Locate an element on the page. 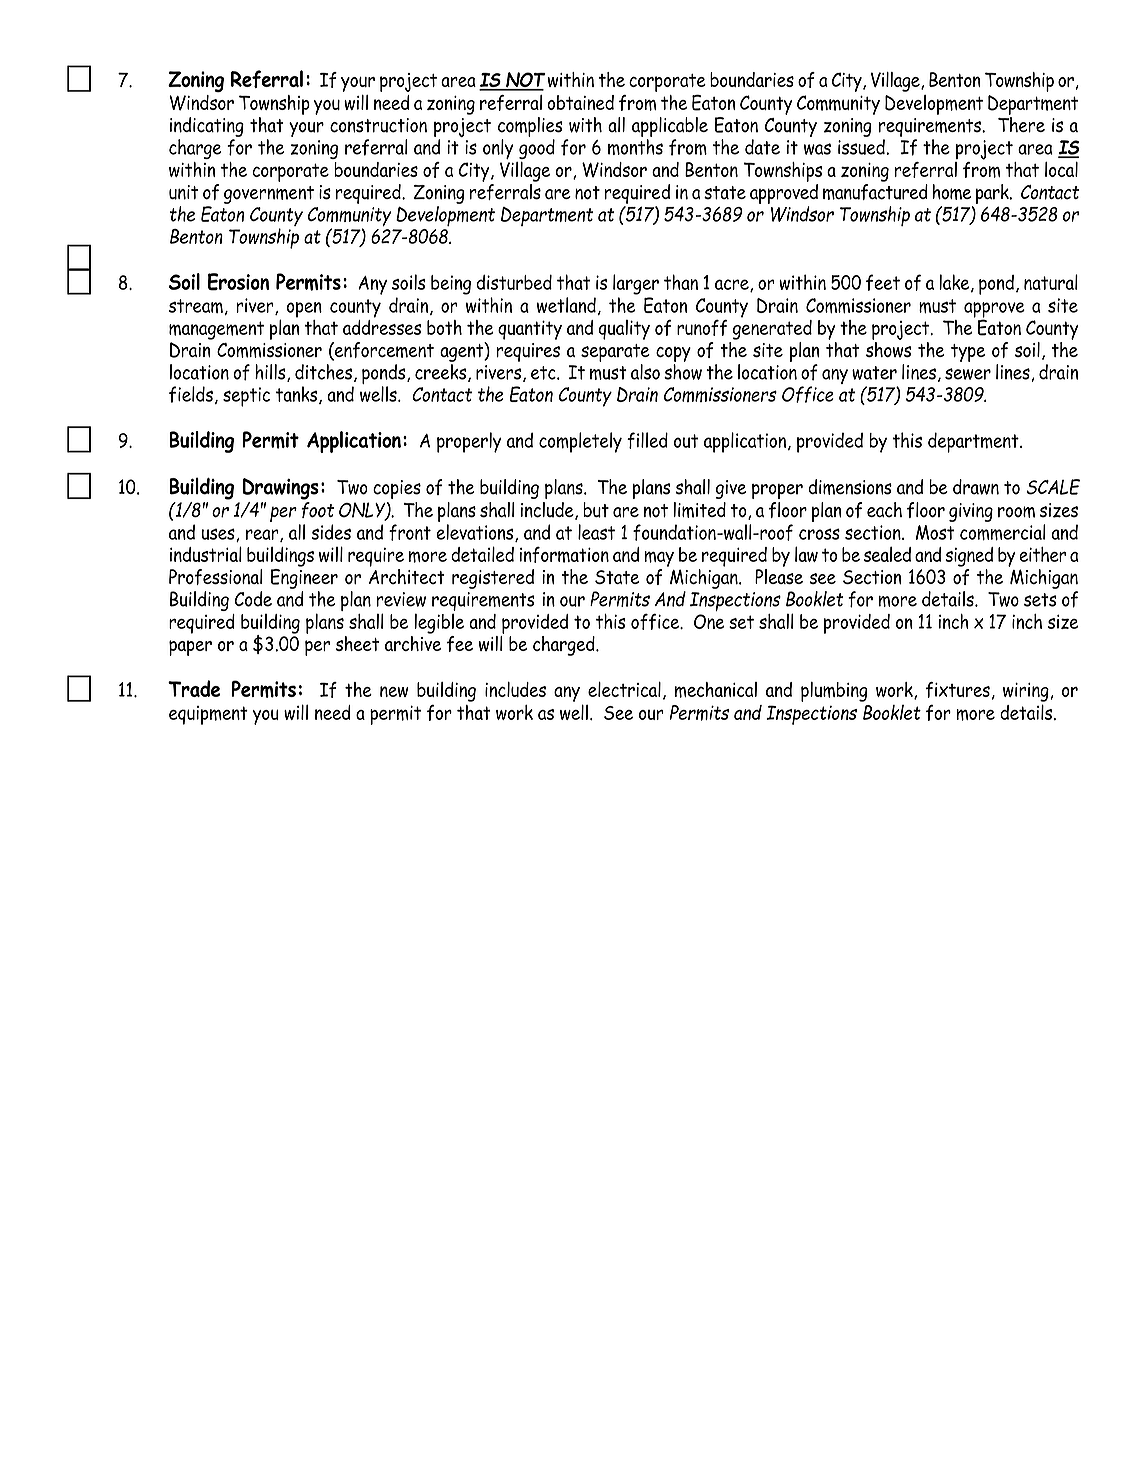 The width and height of the image is (1146, 1483). There is located at coordinates (1021, 125).
